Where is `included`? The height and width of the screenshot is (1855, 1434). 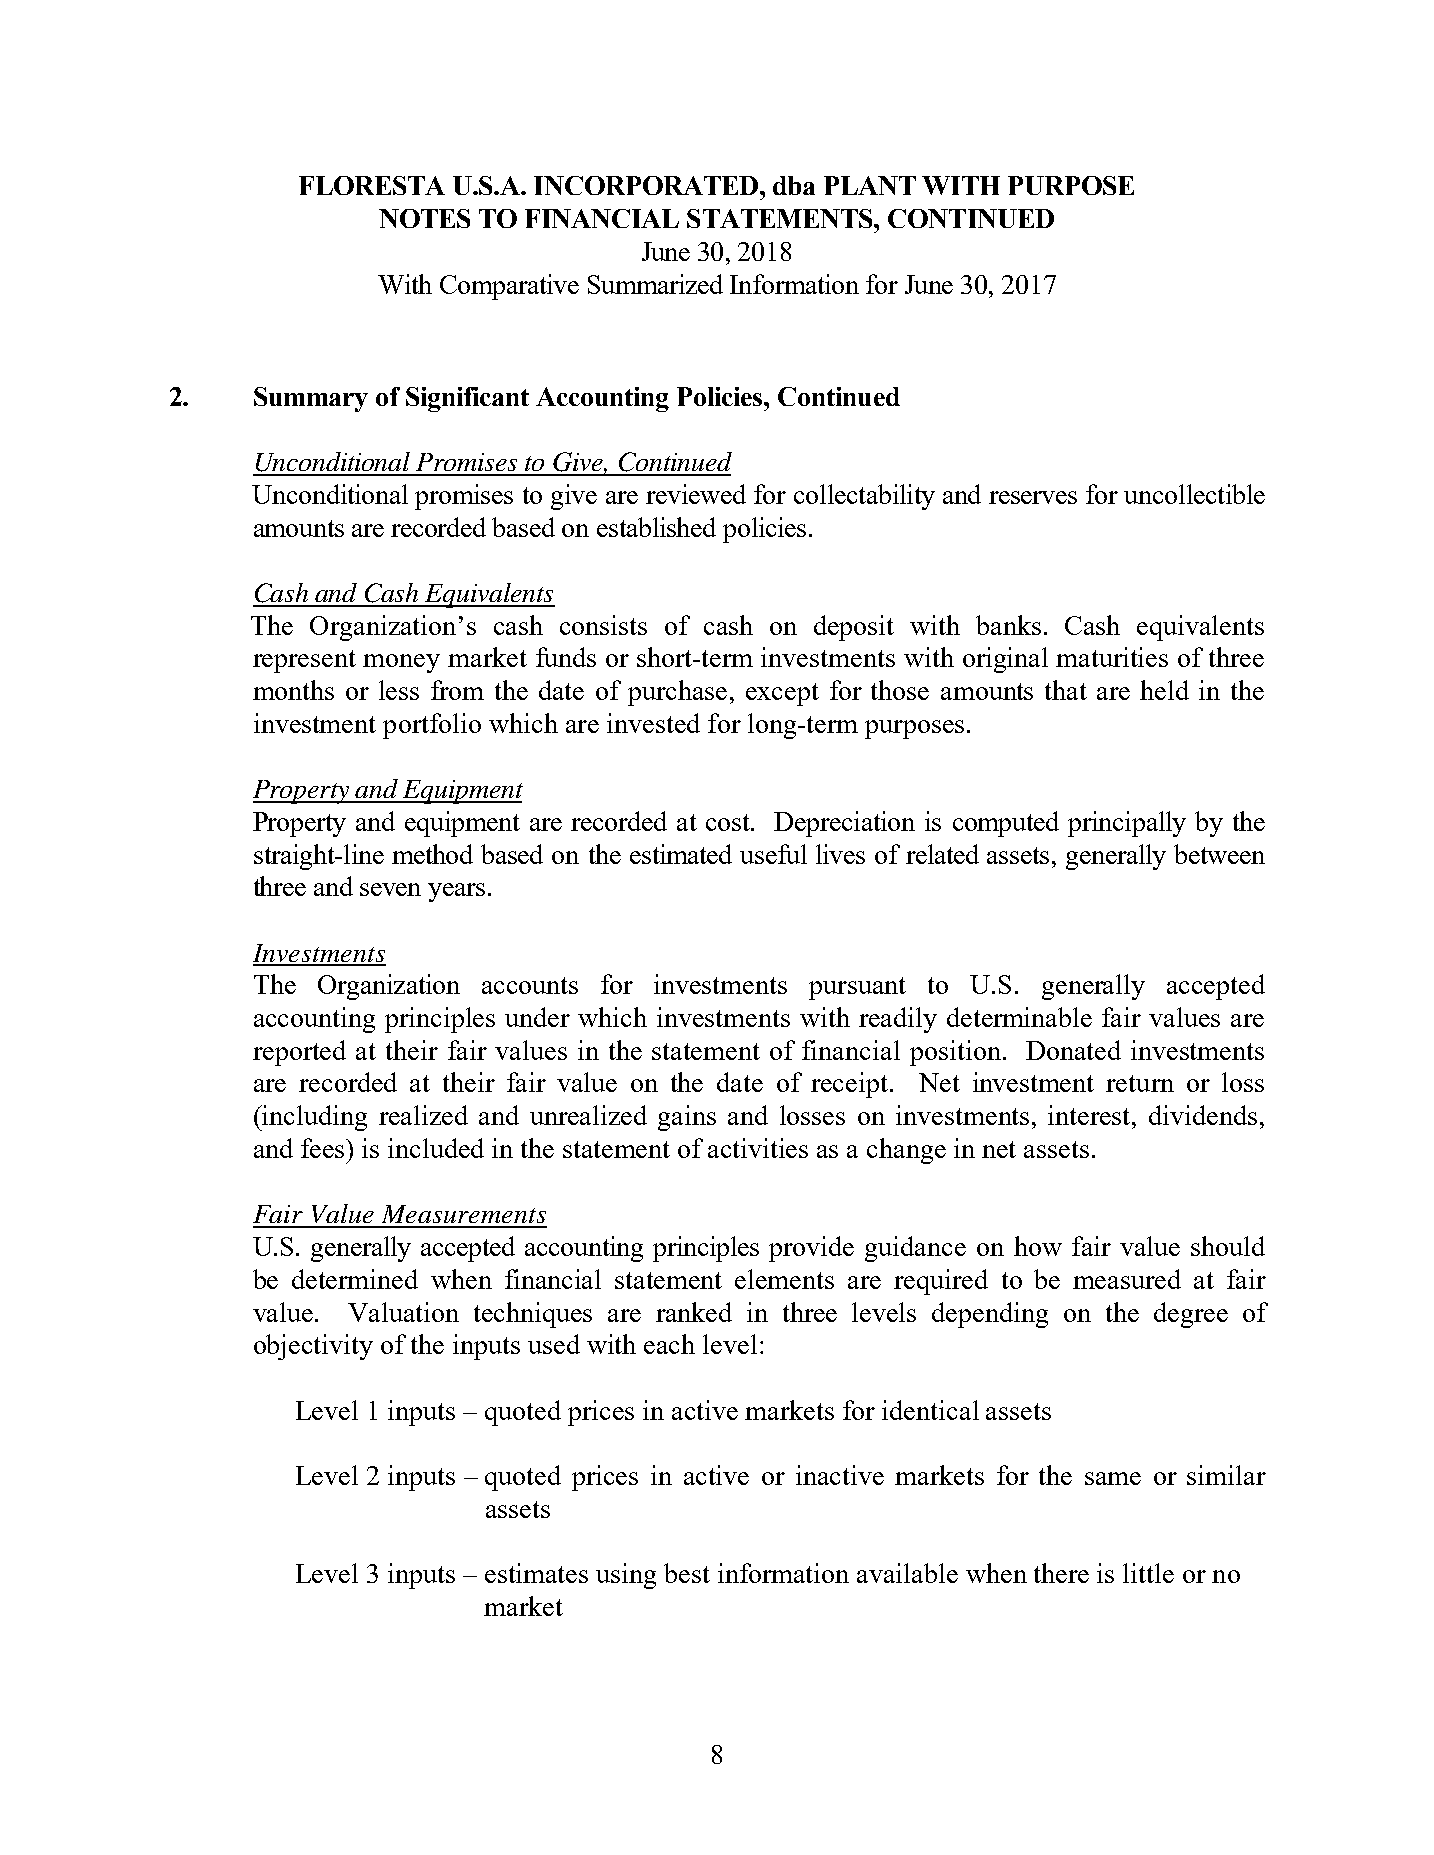
included is located at coordinates (436, 1148).
